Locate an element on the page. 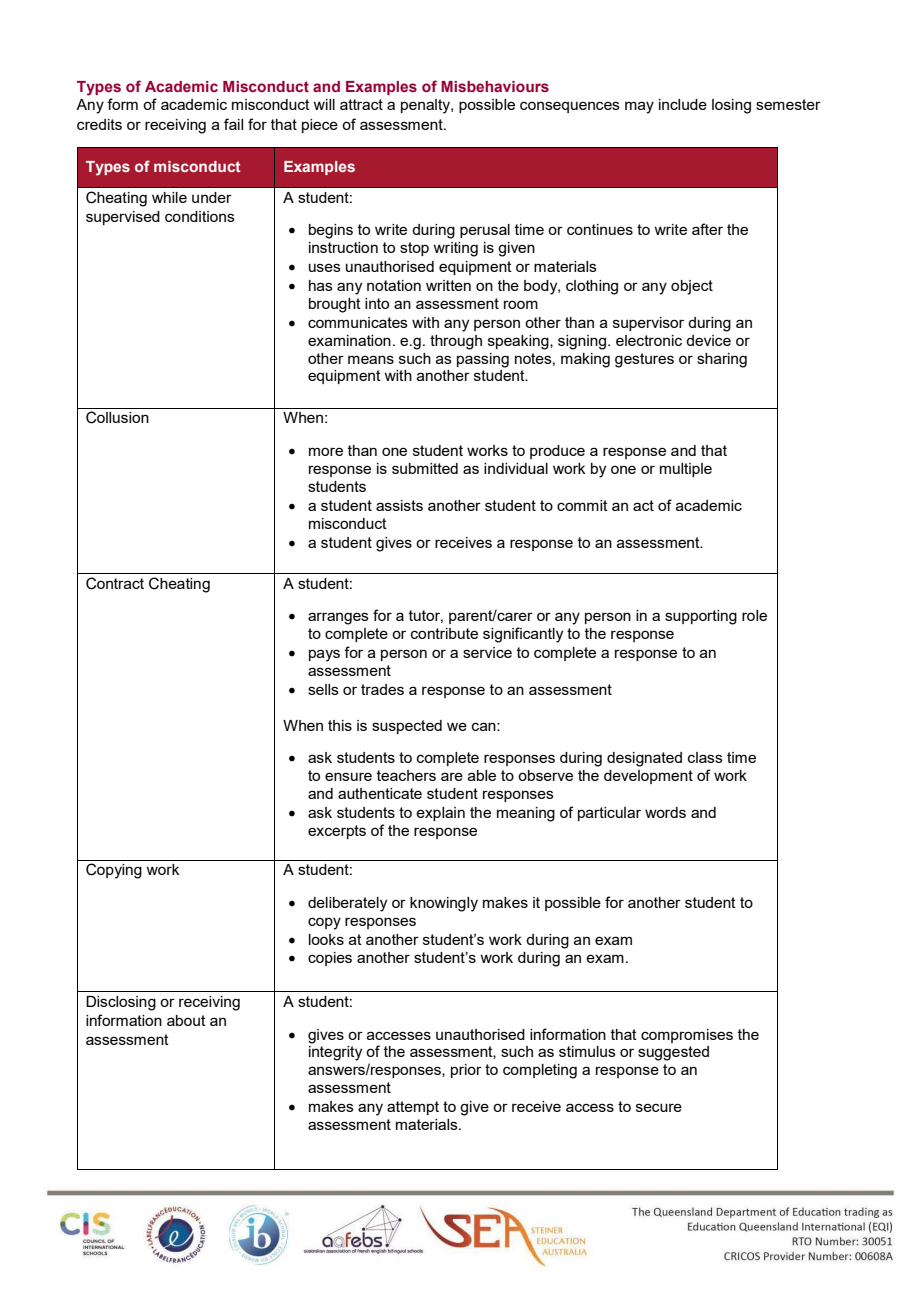 The height and width of the page is (1308, 924). words is located at coordinates (665, 812).
